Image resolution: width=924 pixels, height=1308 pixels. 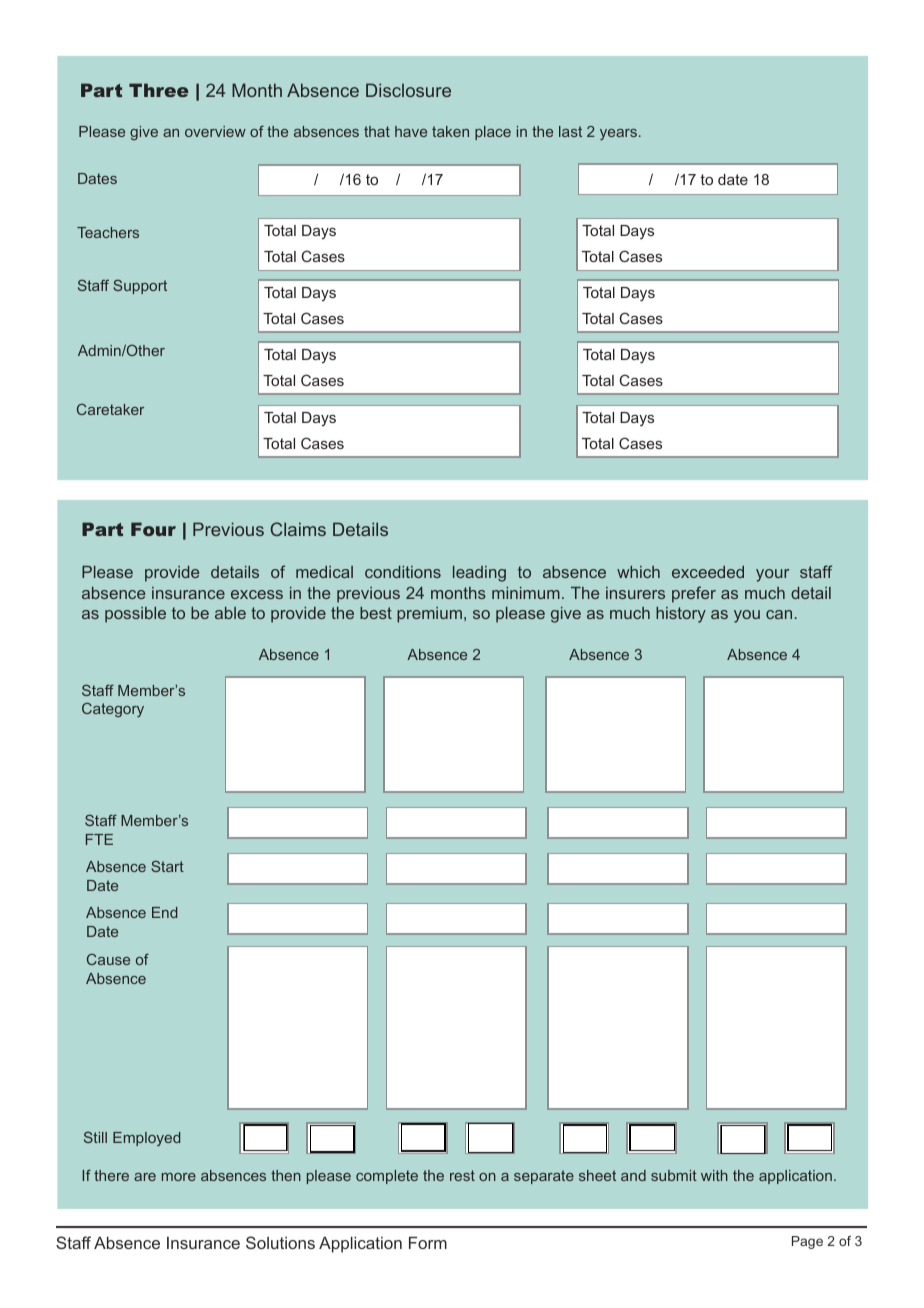 I want to click on premium, so click(x=429, y=615).
